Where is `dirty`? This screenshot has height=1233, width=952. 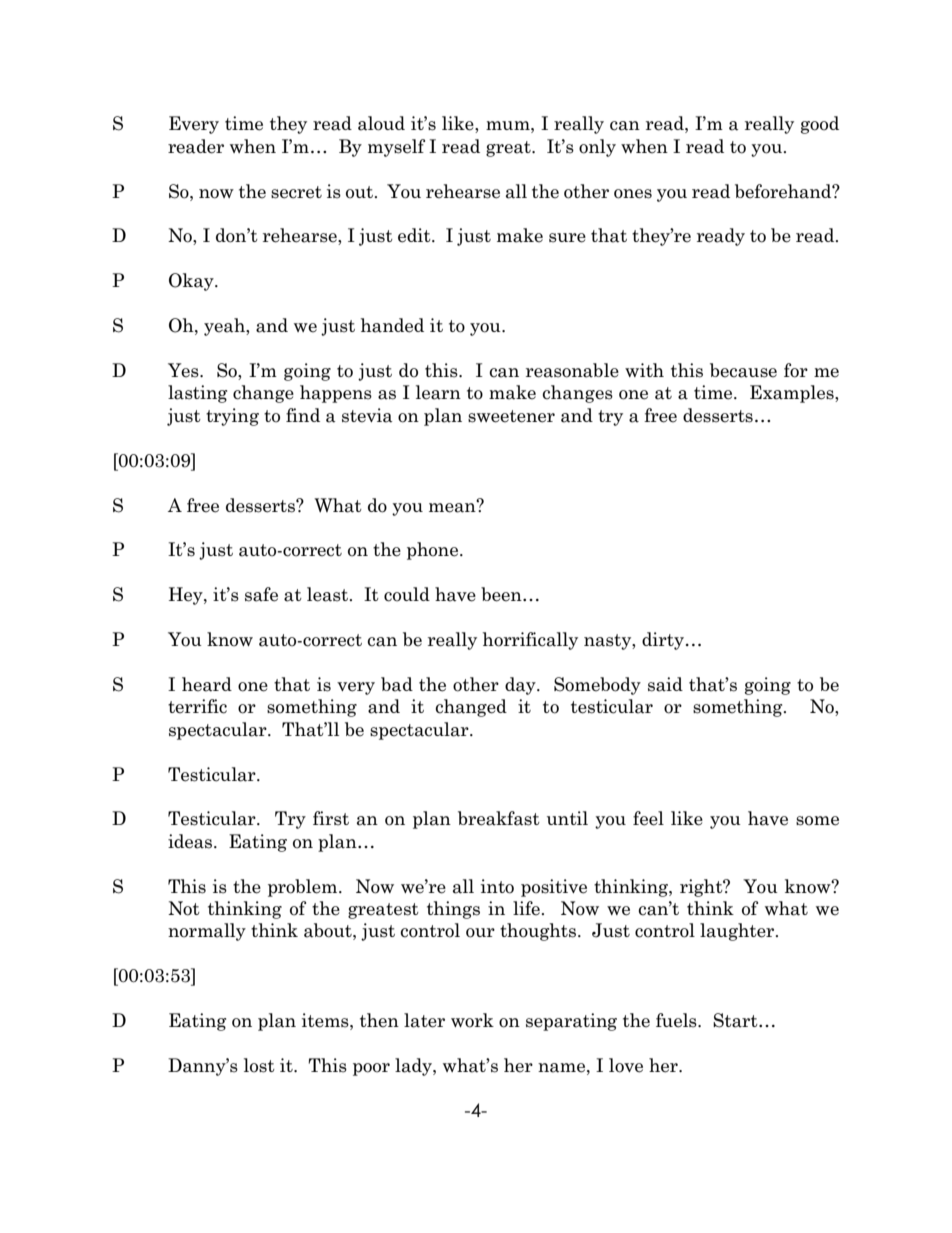 dirty is located at coordinates (663, 641).
